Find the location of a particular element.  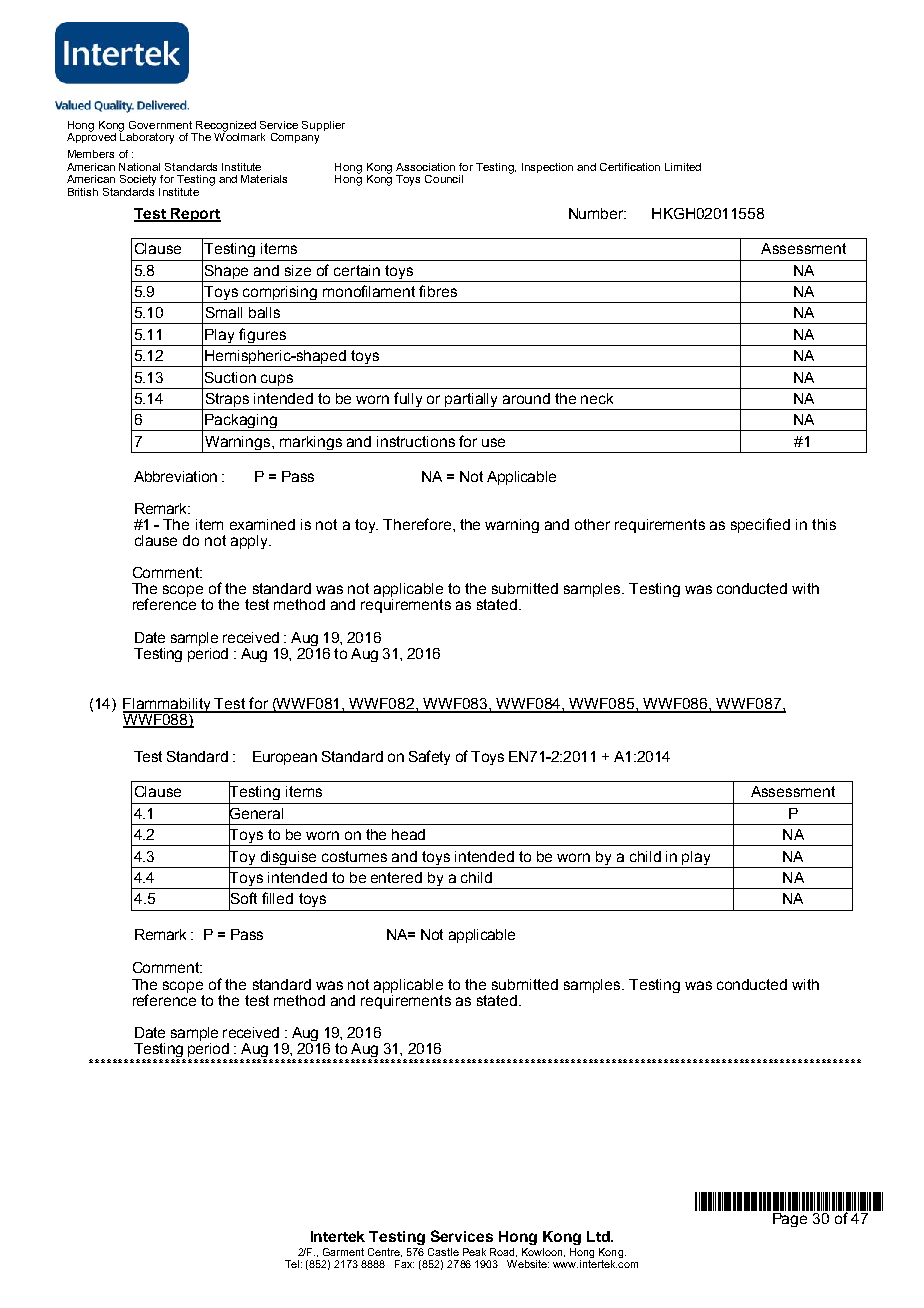

Flammability is located at coordinates (168, 706).
